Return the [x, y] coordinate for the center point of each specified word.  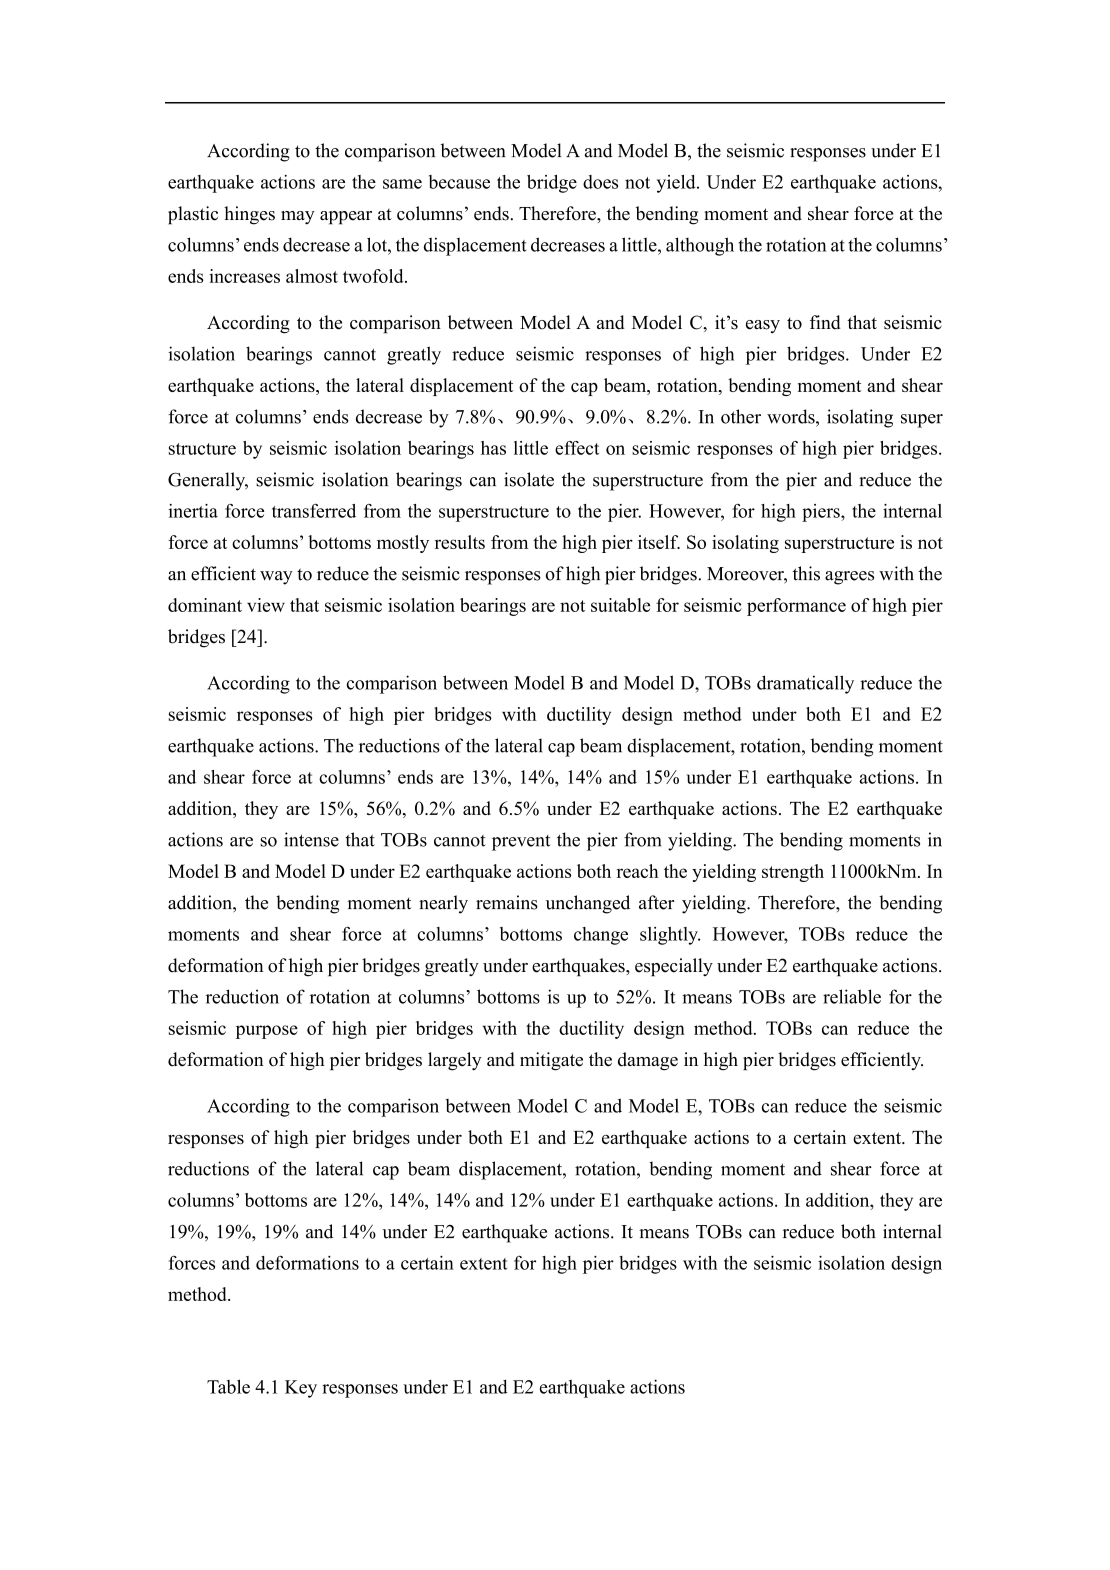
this [806, 573]
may [298, 218]
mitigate [551, 1061]
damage [648, 1061]
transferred [314, 511]
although [700, 246]
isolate [529, 479]
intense [311, 839]
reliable [852, 996]
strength [793, 873]
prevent [521, 843]
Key [301, 1389]
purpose [267, 1032]
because [459, 182]
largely [455, 1061]
